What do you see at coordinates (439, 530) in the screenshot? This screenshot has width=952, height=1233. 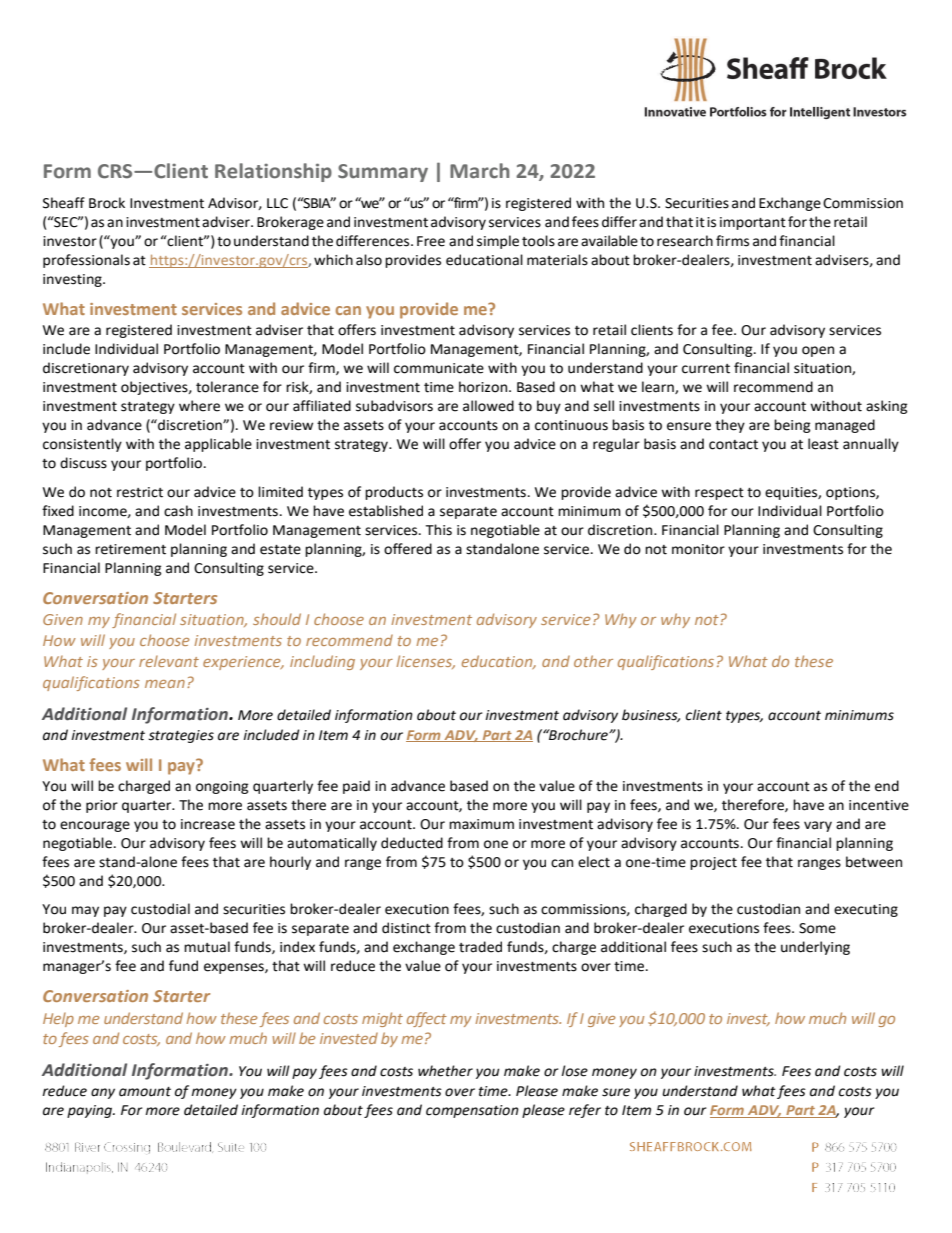 I see `This` at bounding box center [439, 530].
